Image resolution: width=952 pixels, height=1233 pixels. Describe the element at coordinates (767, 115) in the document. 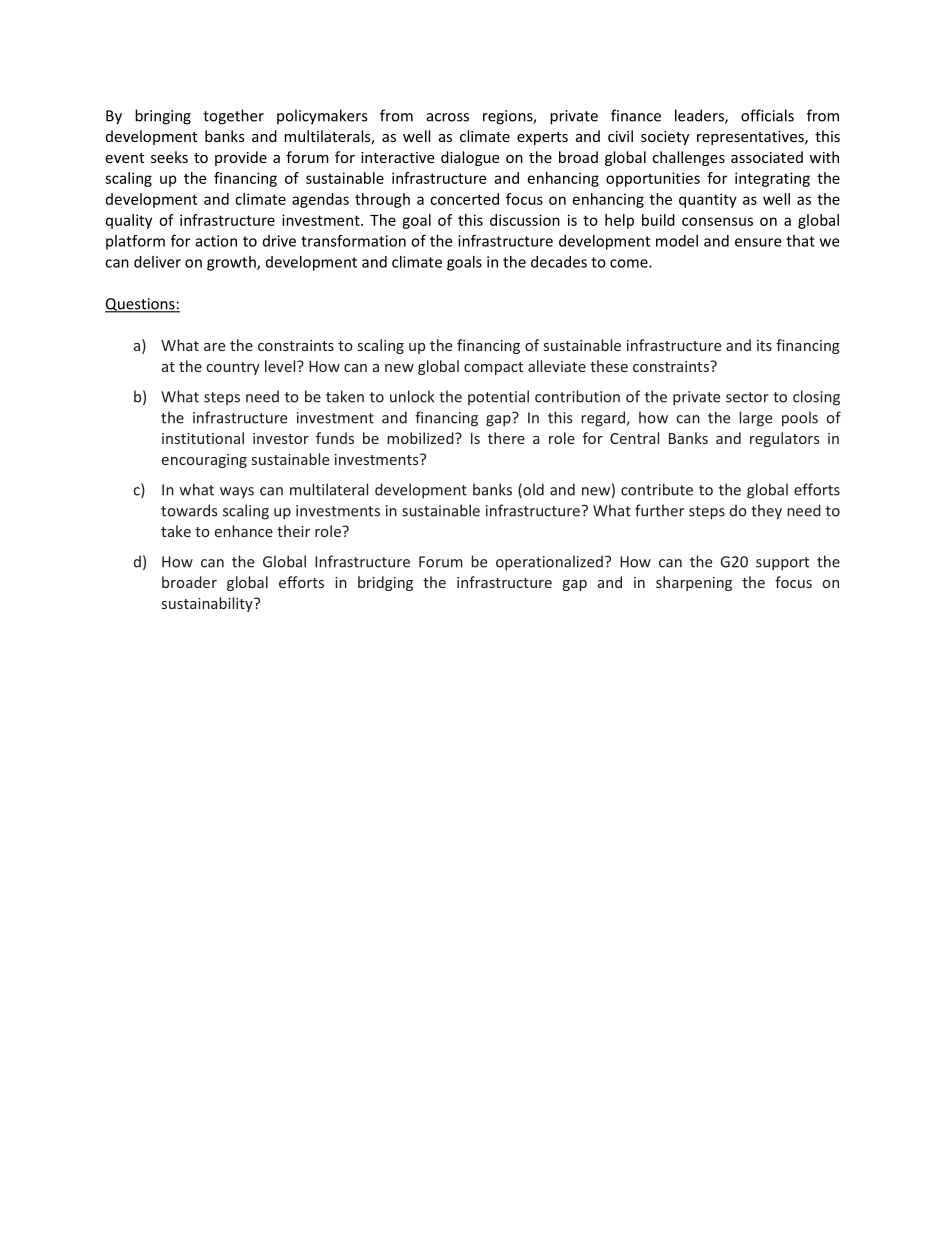

I see `officials` at that location.
